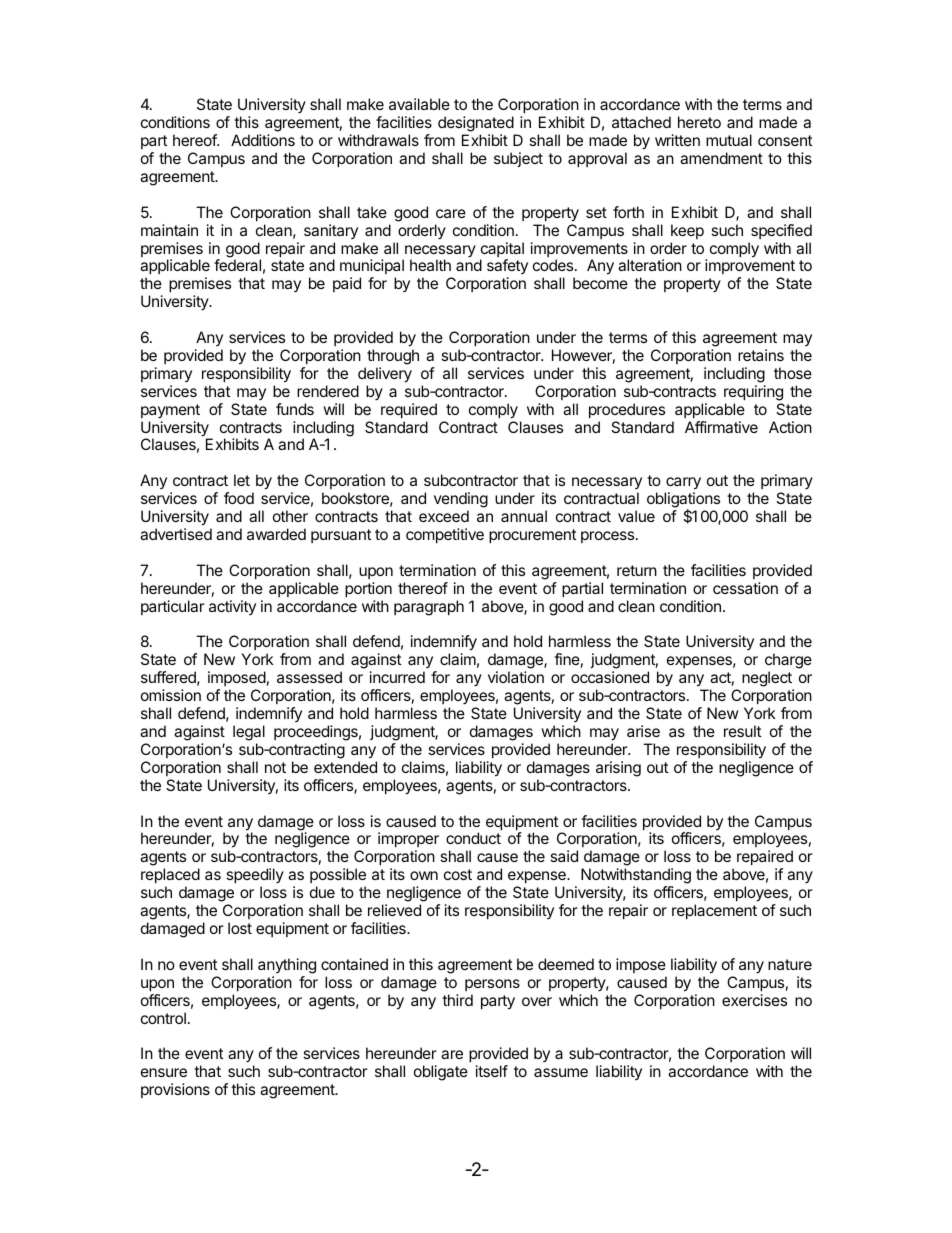  Describe the element at coordinates (263, 140) in the document. I see `Additions` at that location.
